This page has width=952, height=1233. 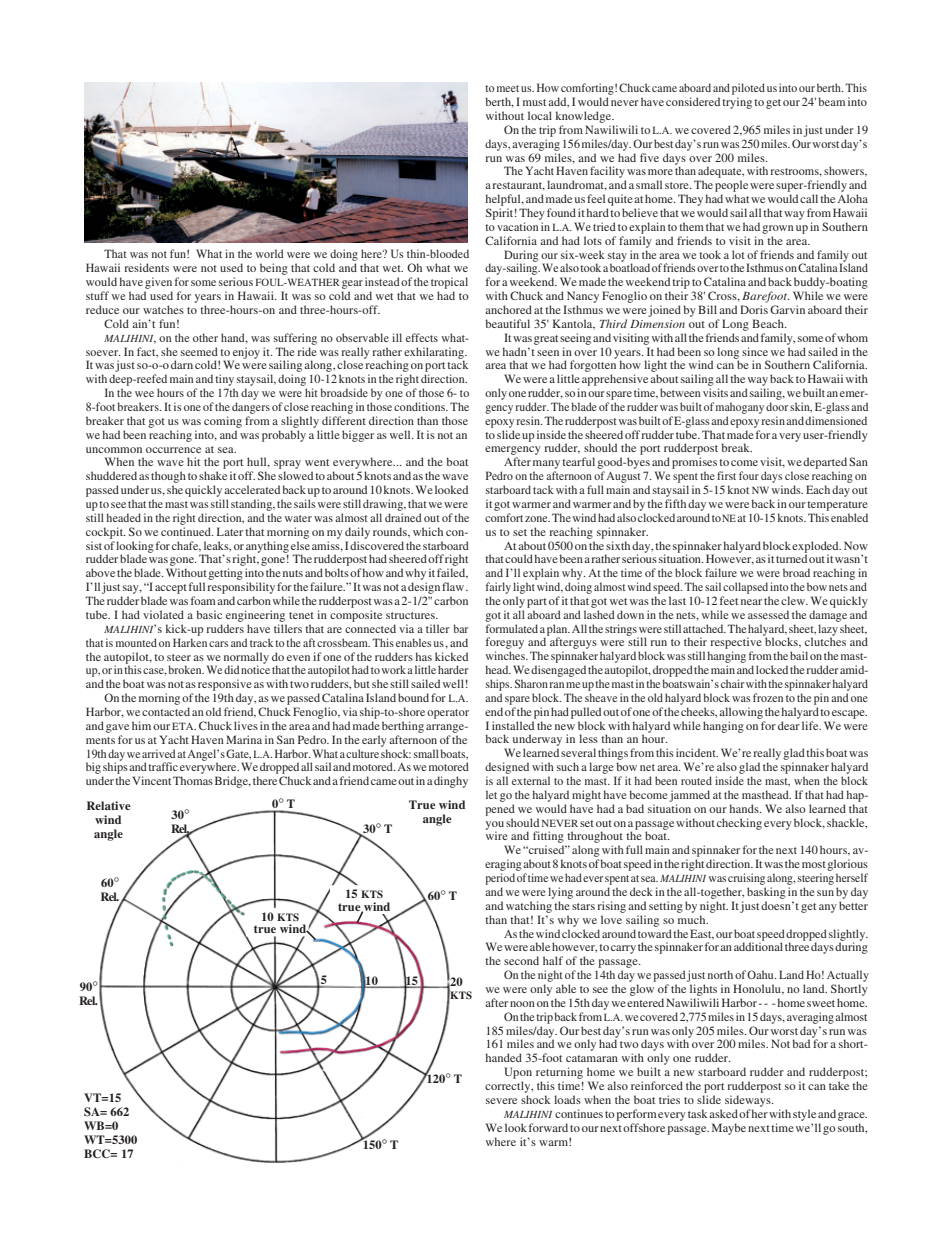 What do you see at coordinates (746, 879) in the page?
I see `cruising` at bounding box center [746, 879].
